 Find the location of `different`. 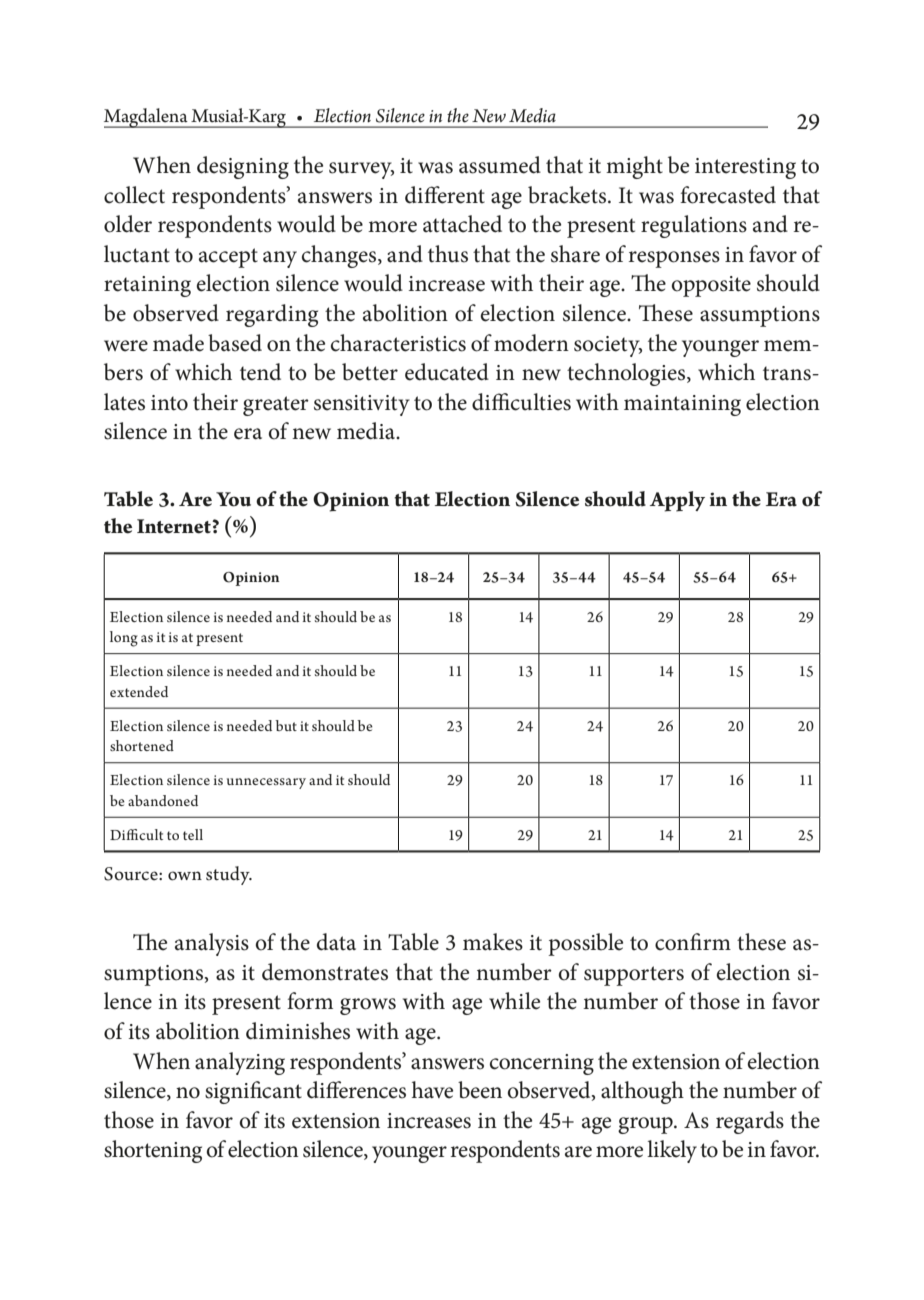

different is located at coordinates (445, 195).
